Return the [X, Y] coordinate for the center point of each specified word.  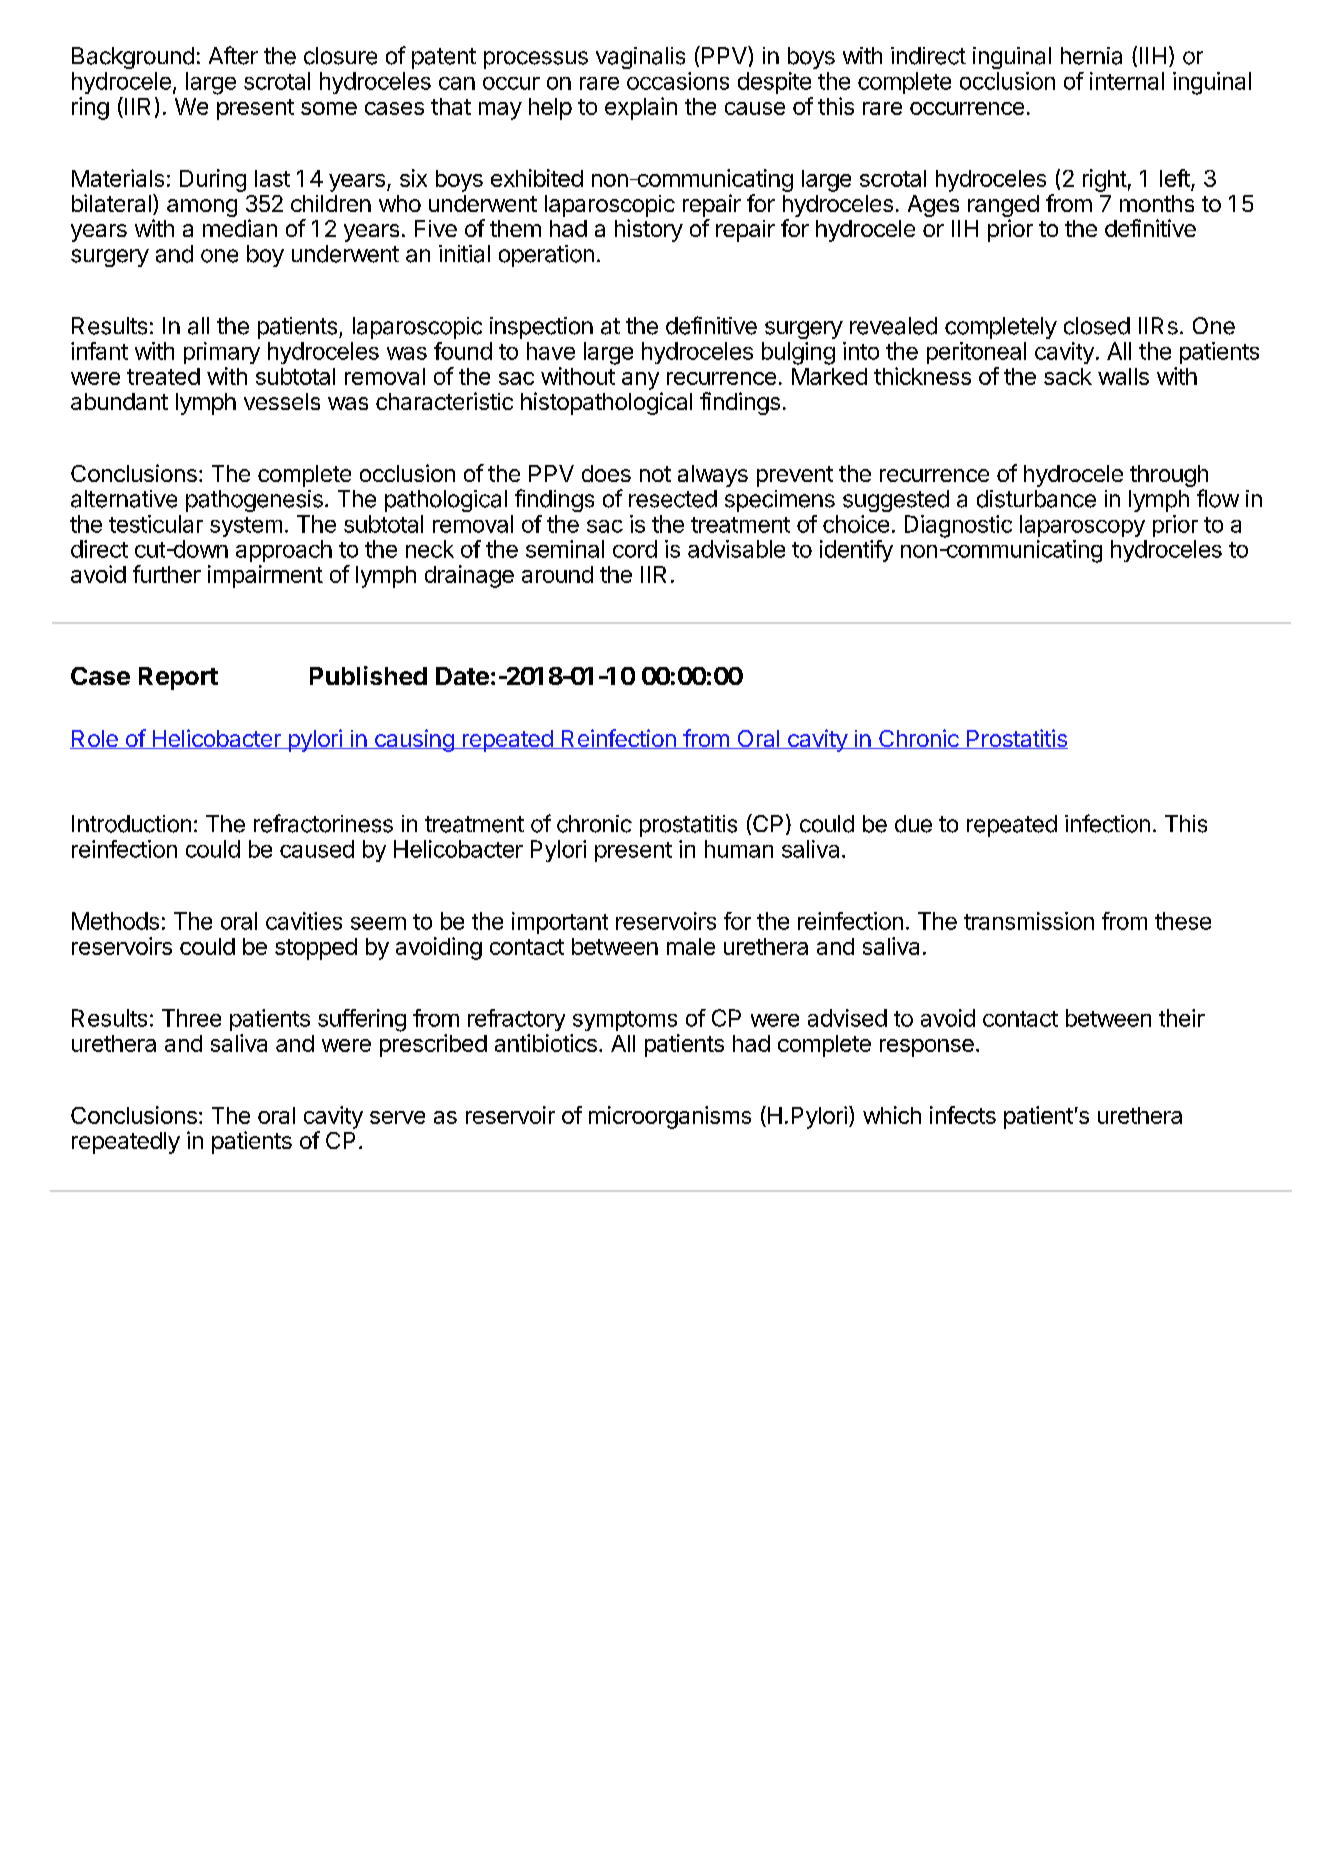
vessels [282, 401]
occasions [678, 81]
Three [191, 1018]
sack [1068, 376]
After [233, 55]
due [913, 824]
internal [1127, 81]
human [739, 849]
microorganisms [670, 1117]
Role [95, 739]
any [640, 381]
